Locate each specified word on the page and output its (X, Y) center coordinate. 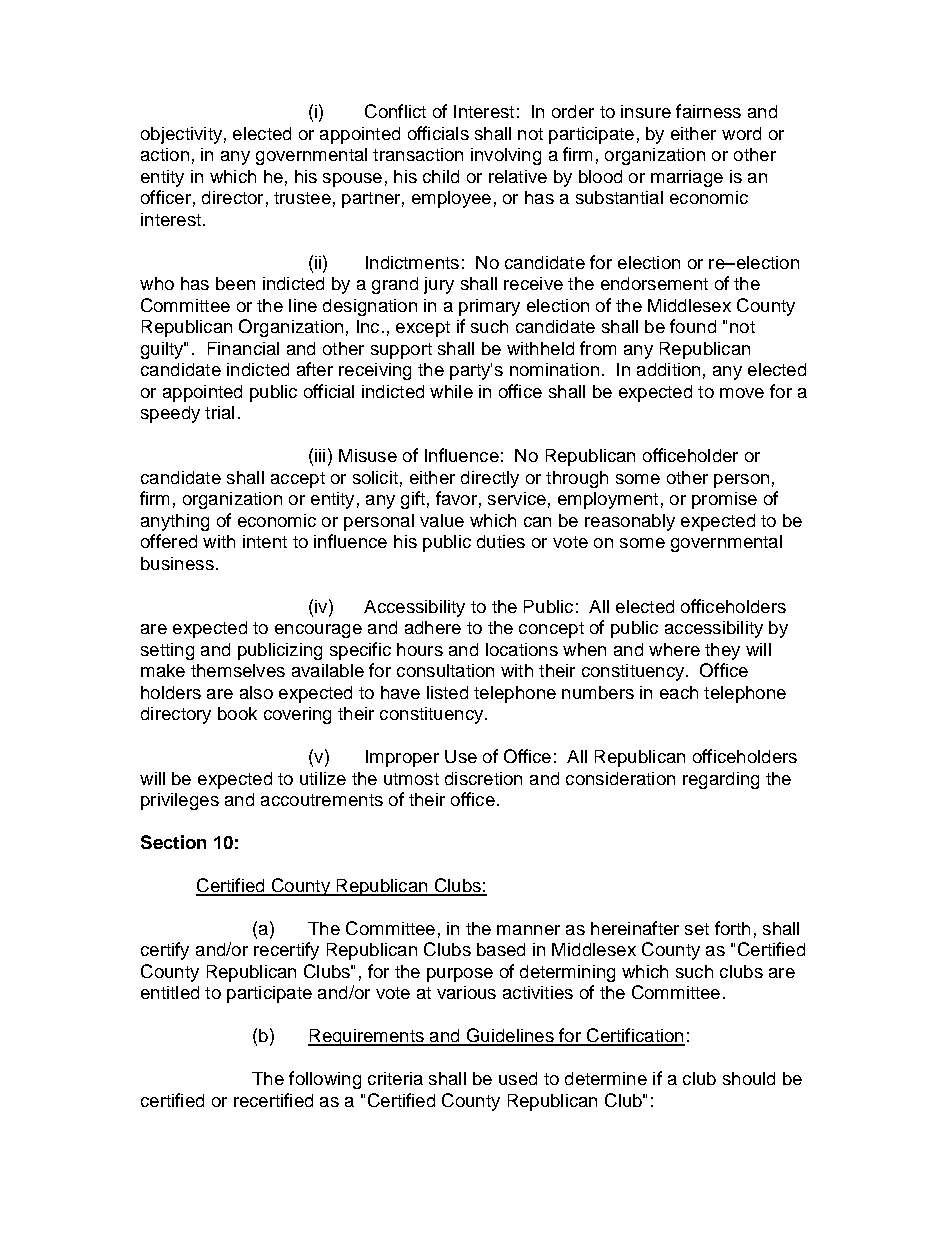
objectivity (181, 135)
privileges (180, 801)
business (177, 563)
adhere (433, 627)
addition (668, 369)
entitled (170, 992)
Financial (243, 348)
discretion (483, 778)
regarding (721, 780)
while (451, 391)
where (674, 649)
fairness (708, 111)
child (441, 176)
